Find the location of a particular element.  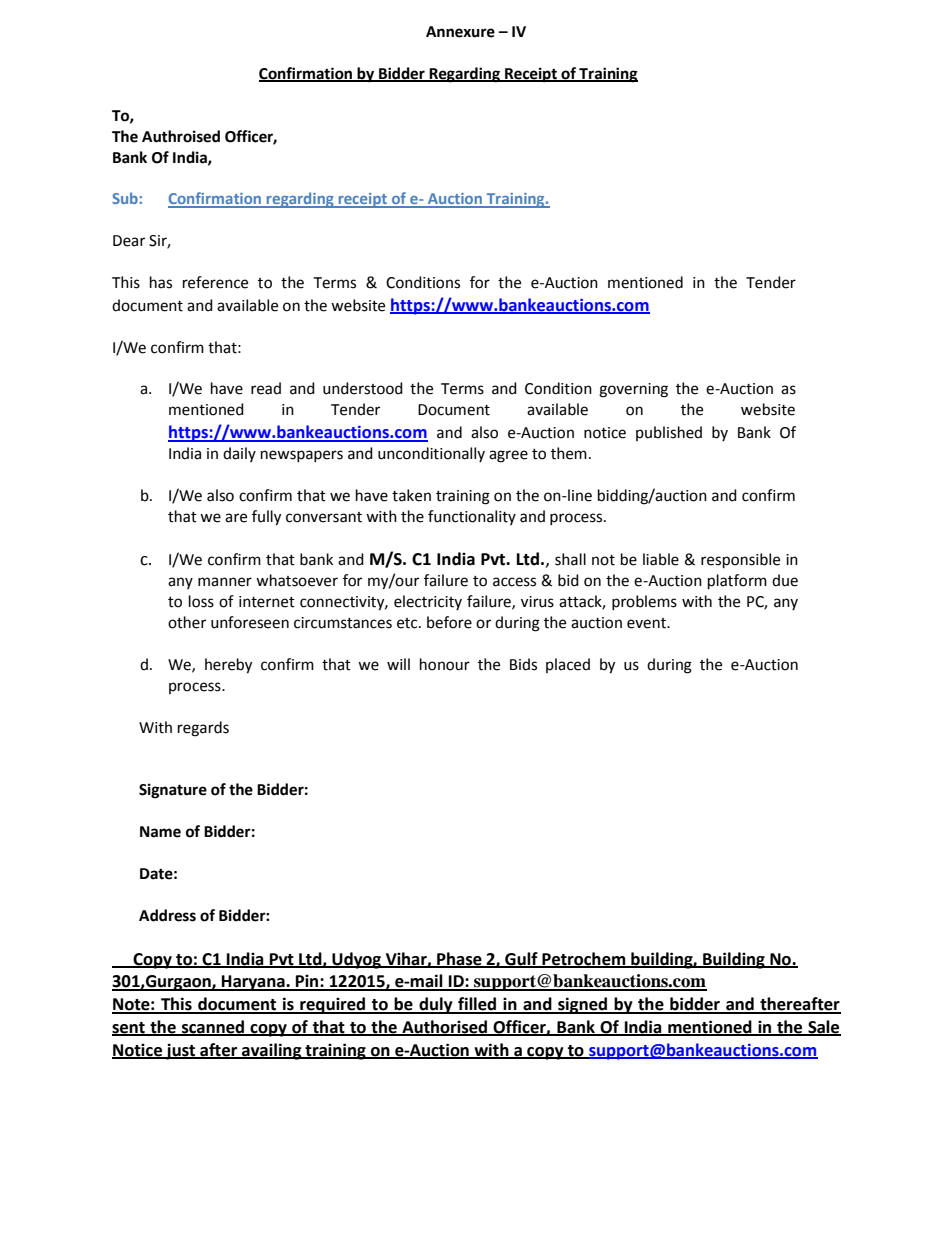

Authorised is located at coordinates (445, 1028).
